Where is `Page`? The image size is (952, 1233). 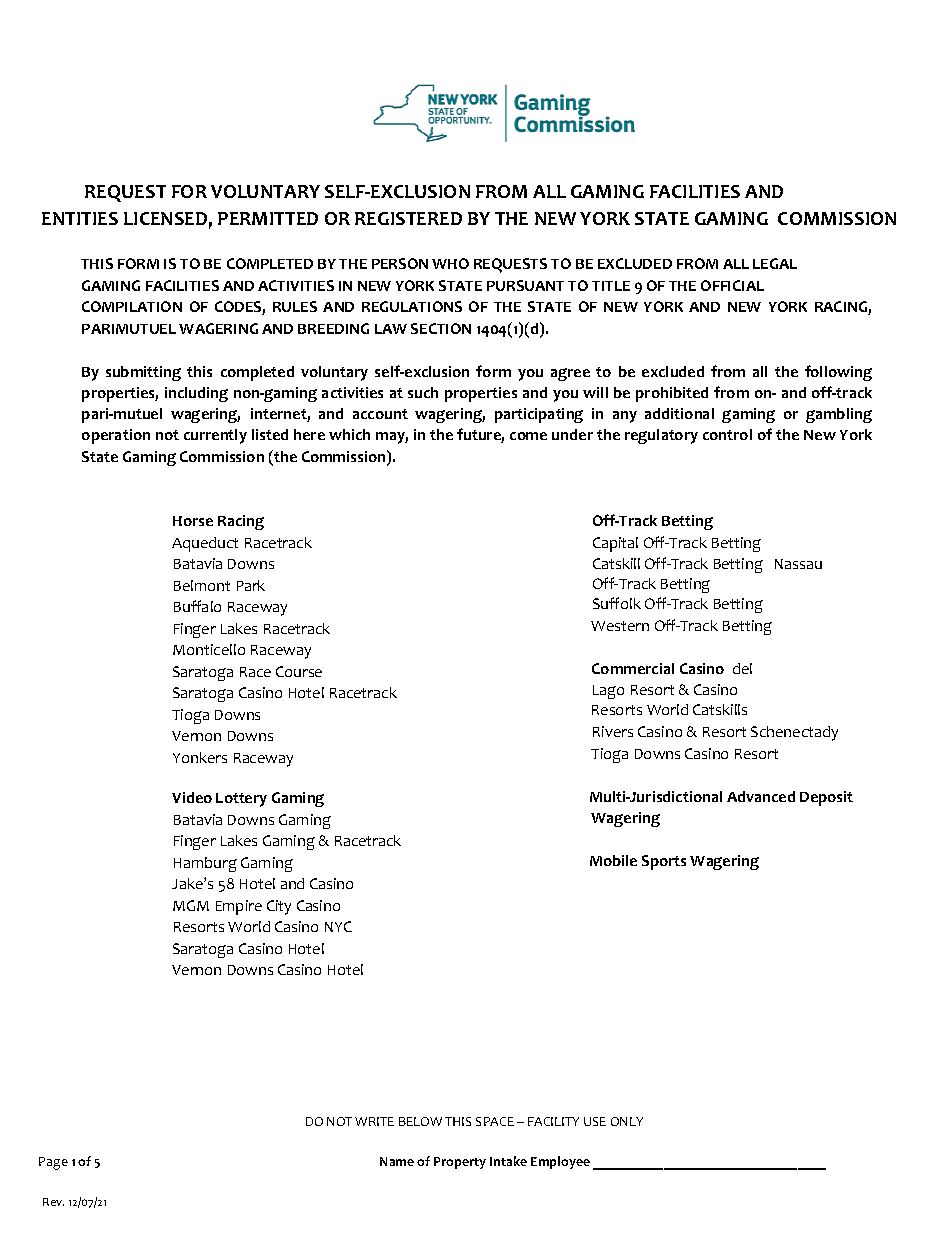 Page is located at coordinates (53, 1163).
